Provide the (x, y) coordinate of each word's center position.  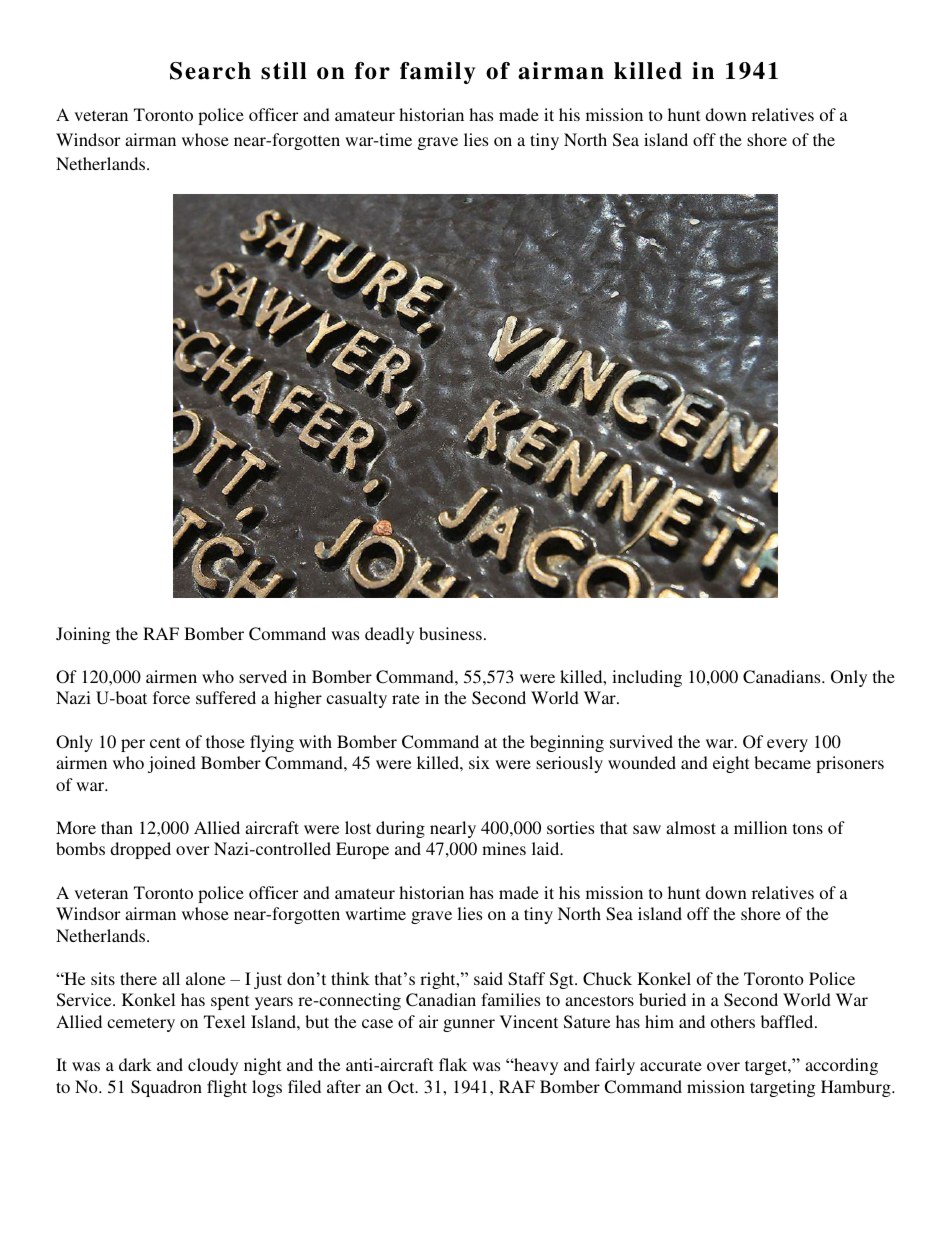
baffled (788, 1021)
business (450, 633)
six (479, 762)
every (787, 745)
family (437, 73)
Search (210, 71)
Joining (83, 635)
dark (135, 1064)
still (284, 71)
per (133, 745)
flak (453, 1064)
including (647, 678)
